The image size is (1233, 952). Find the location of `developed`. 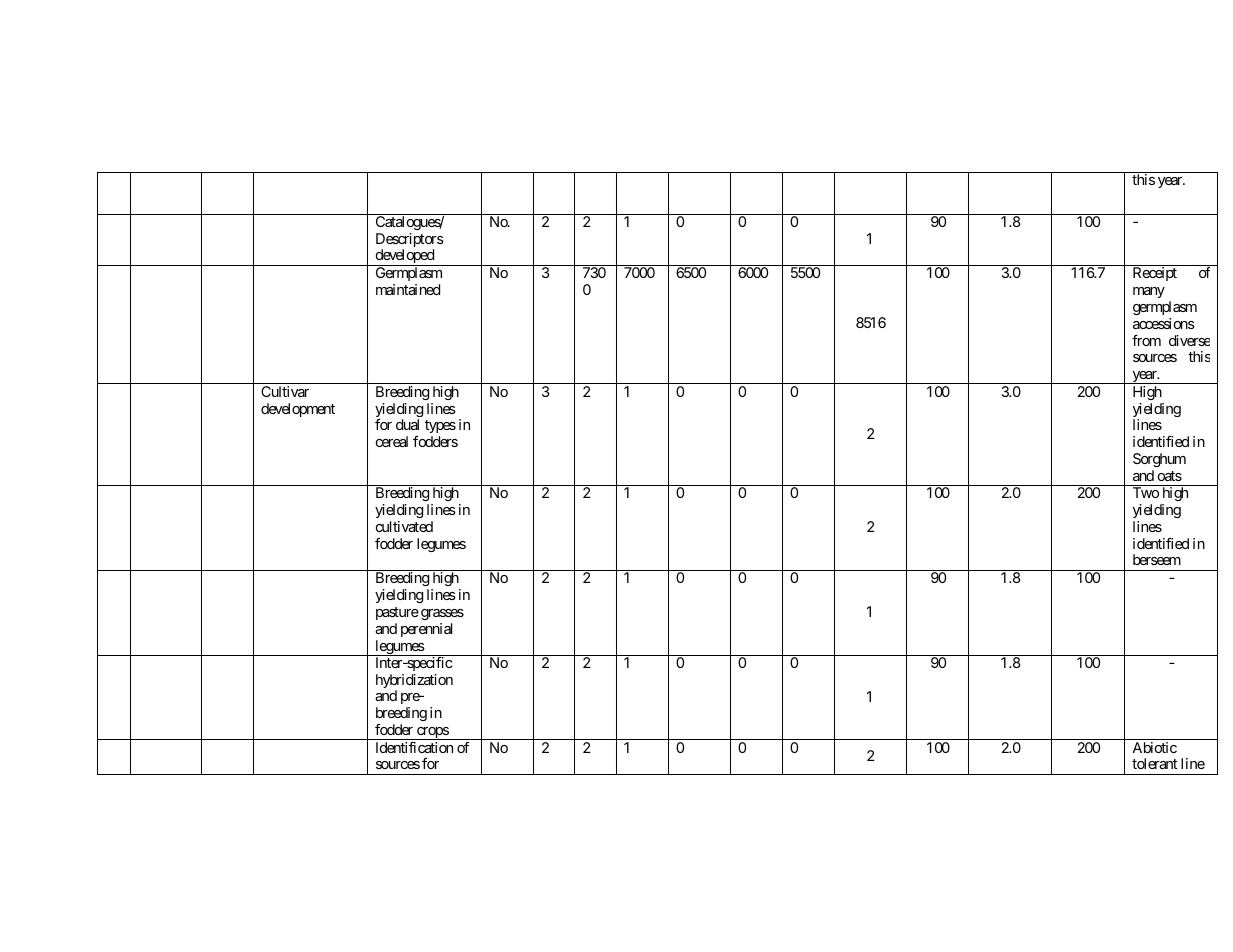

developed is located at coordinates (404, 257).
